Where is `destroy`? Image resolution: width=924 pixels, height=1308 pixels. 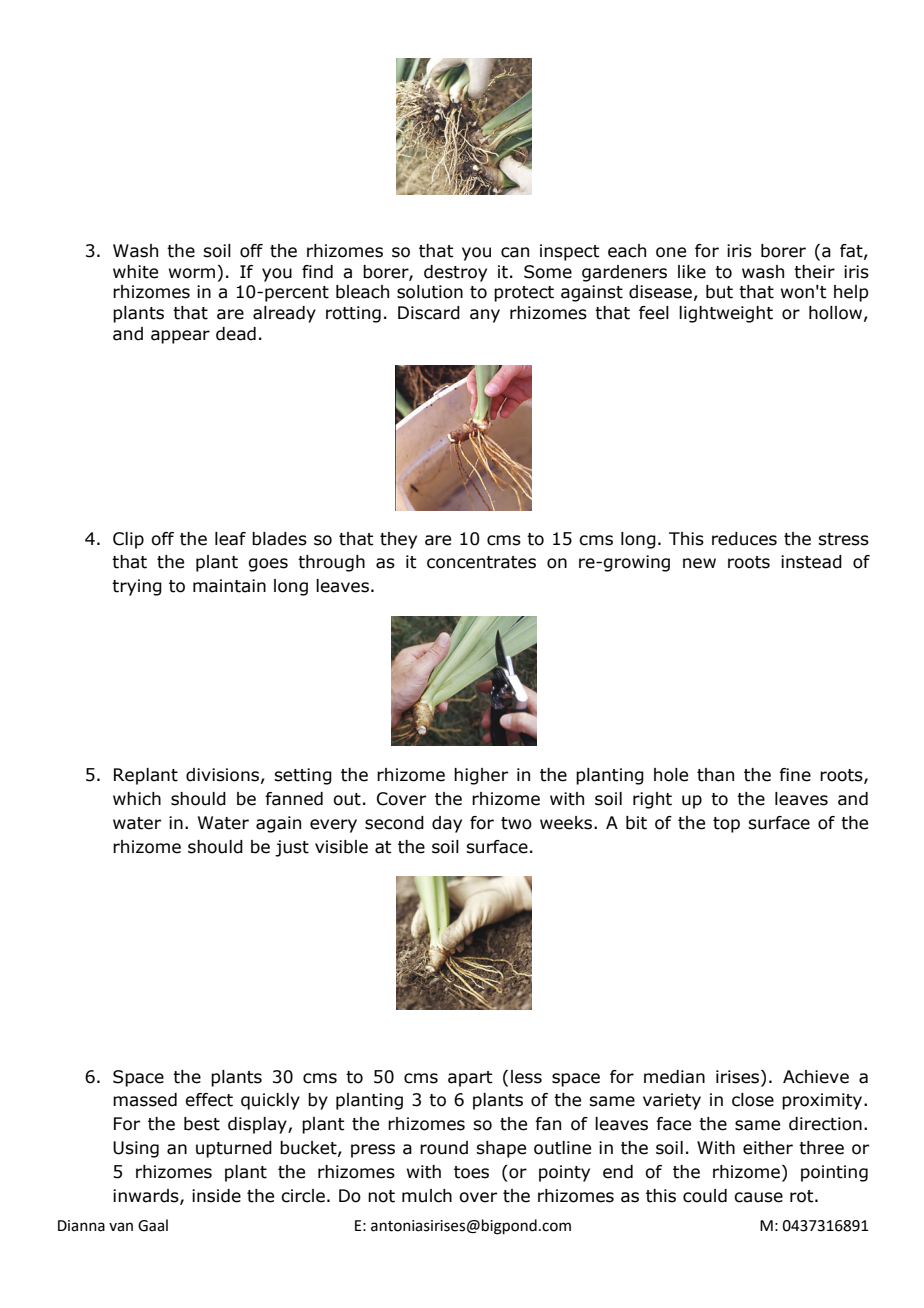
destroy is located at coordinates (455, 273).
